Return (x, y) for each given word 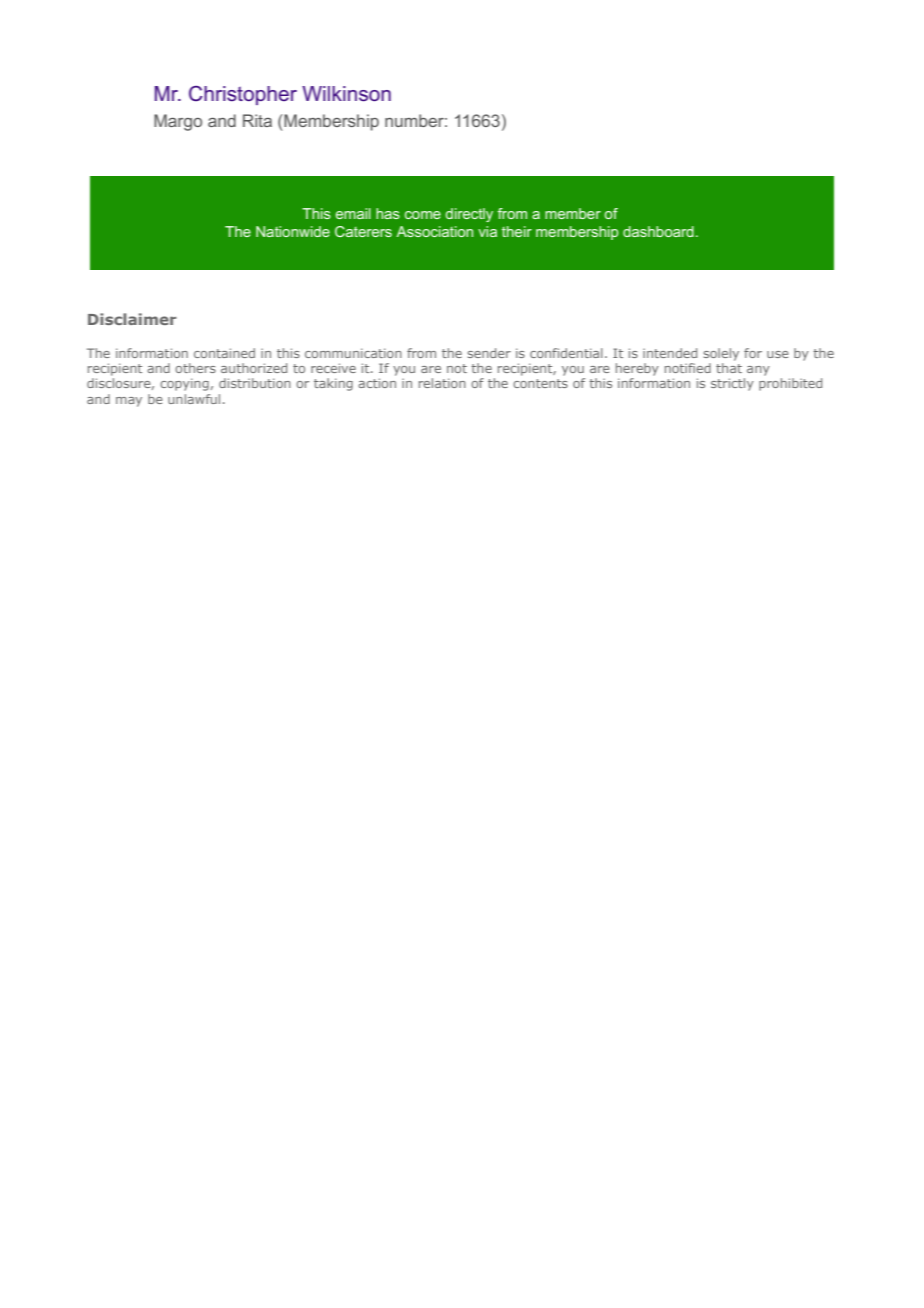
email (353, 213)
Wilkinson (346, 94)
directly (469, 215)
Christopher (243, 95)
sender (489, 353)
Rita (257, 120)
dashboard (658, 231)
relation (442, 383)
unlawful (194, 399)
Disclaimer (132, 319)
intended (670, 353)
